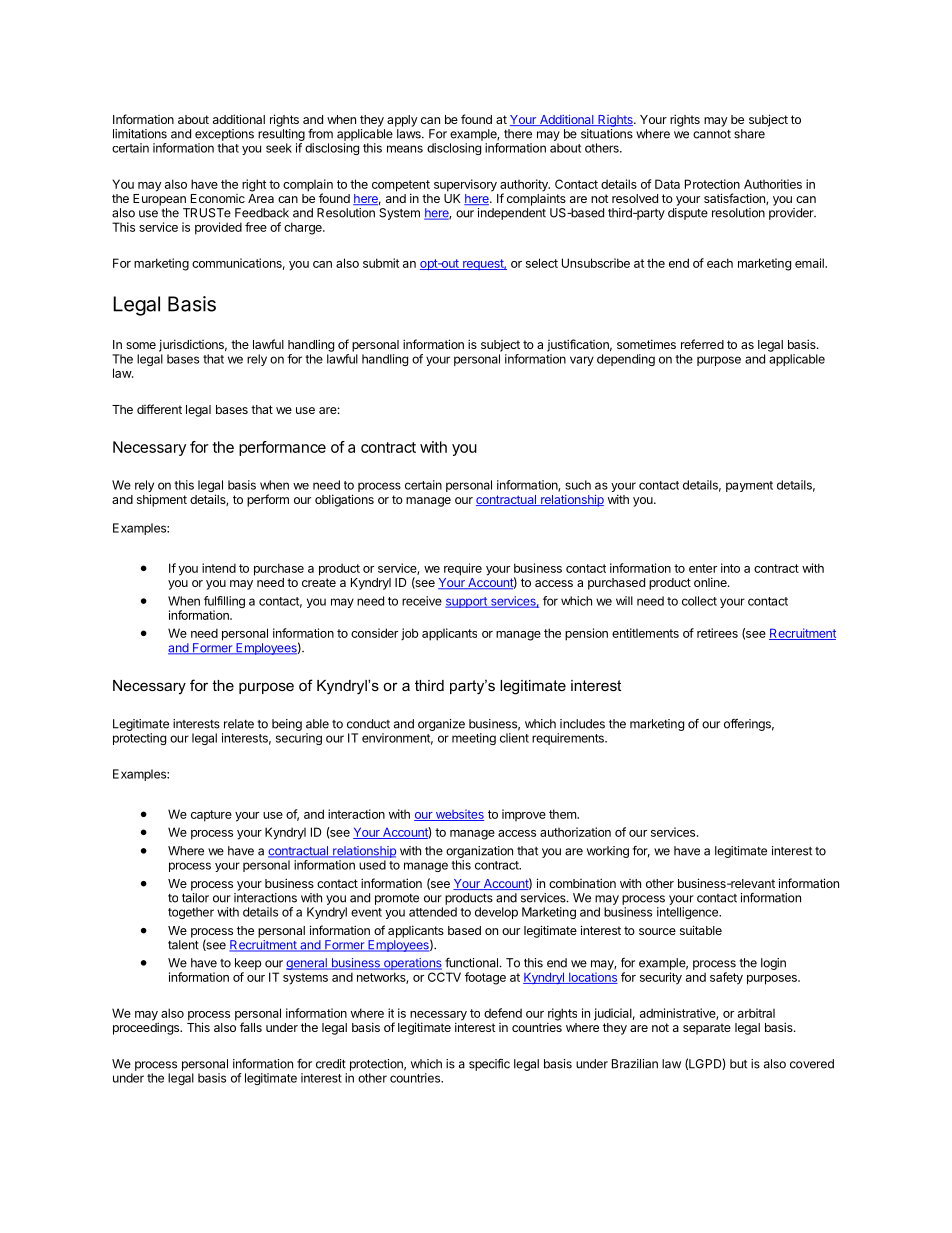  I want to click on relate, so click(239, 724).
